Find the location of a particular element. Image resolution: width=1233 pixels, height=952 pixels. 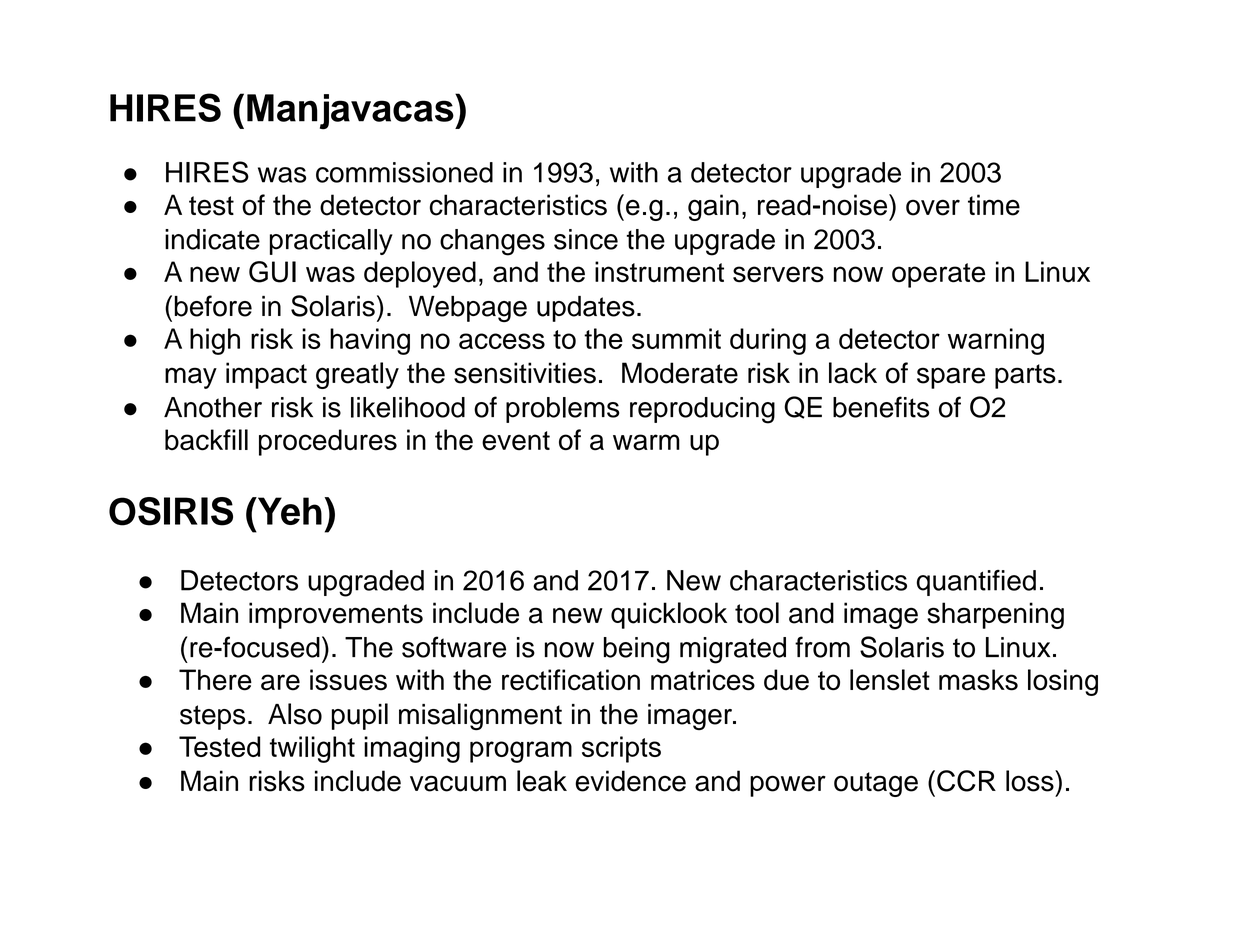

impact is located at coordinates (266, 375).
